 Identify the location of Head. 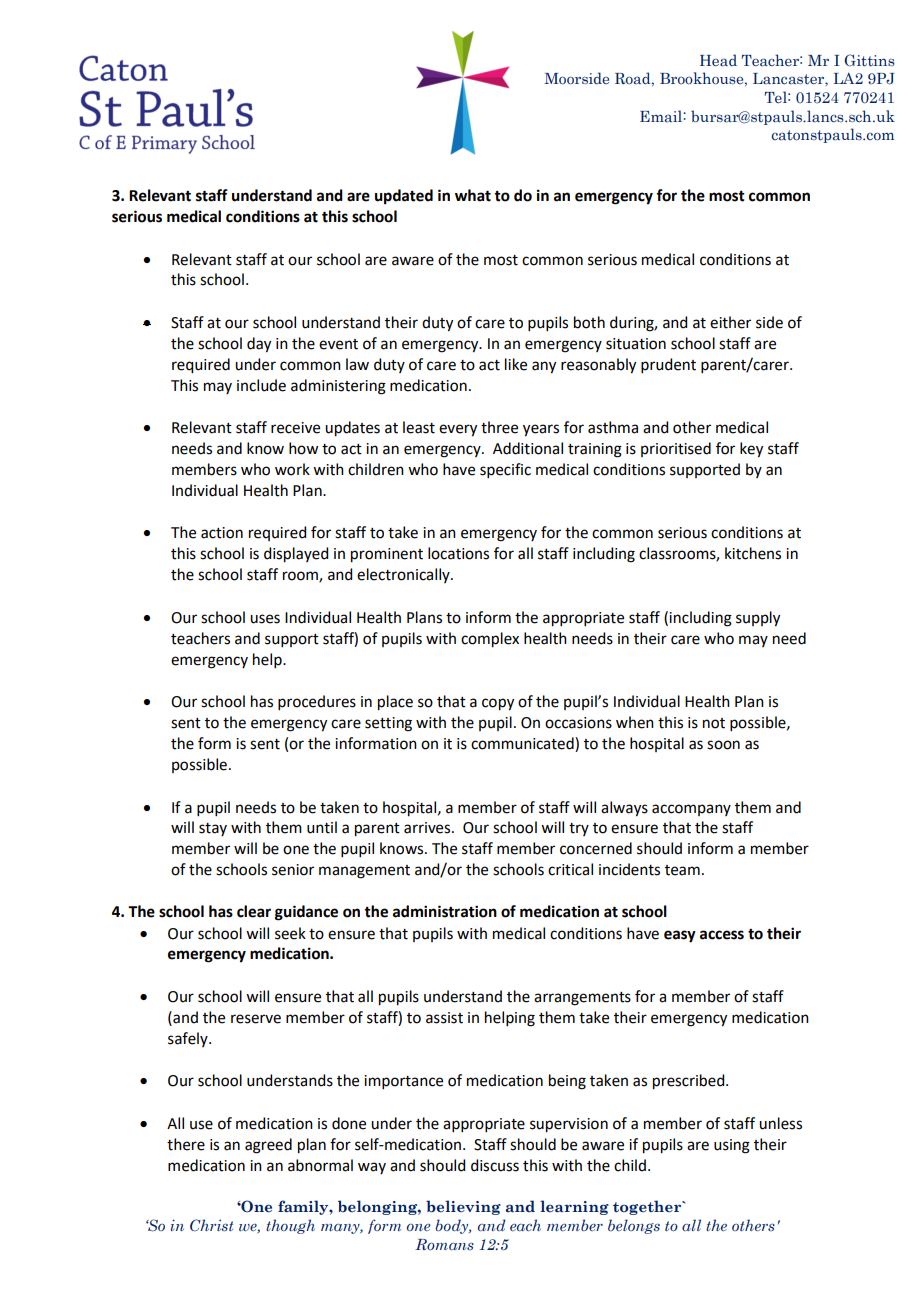
(718, 60).
